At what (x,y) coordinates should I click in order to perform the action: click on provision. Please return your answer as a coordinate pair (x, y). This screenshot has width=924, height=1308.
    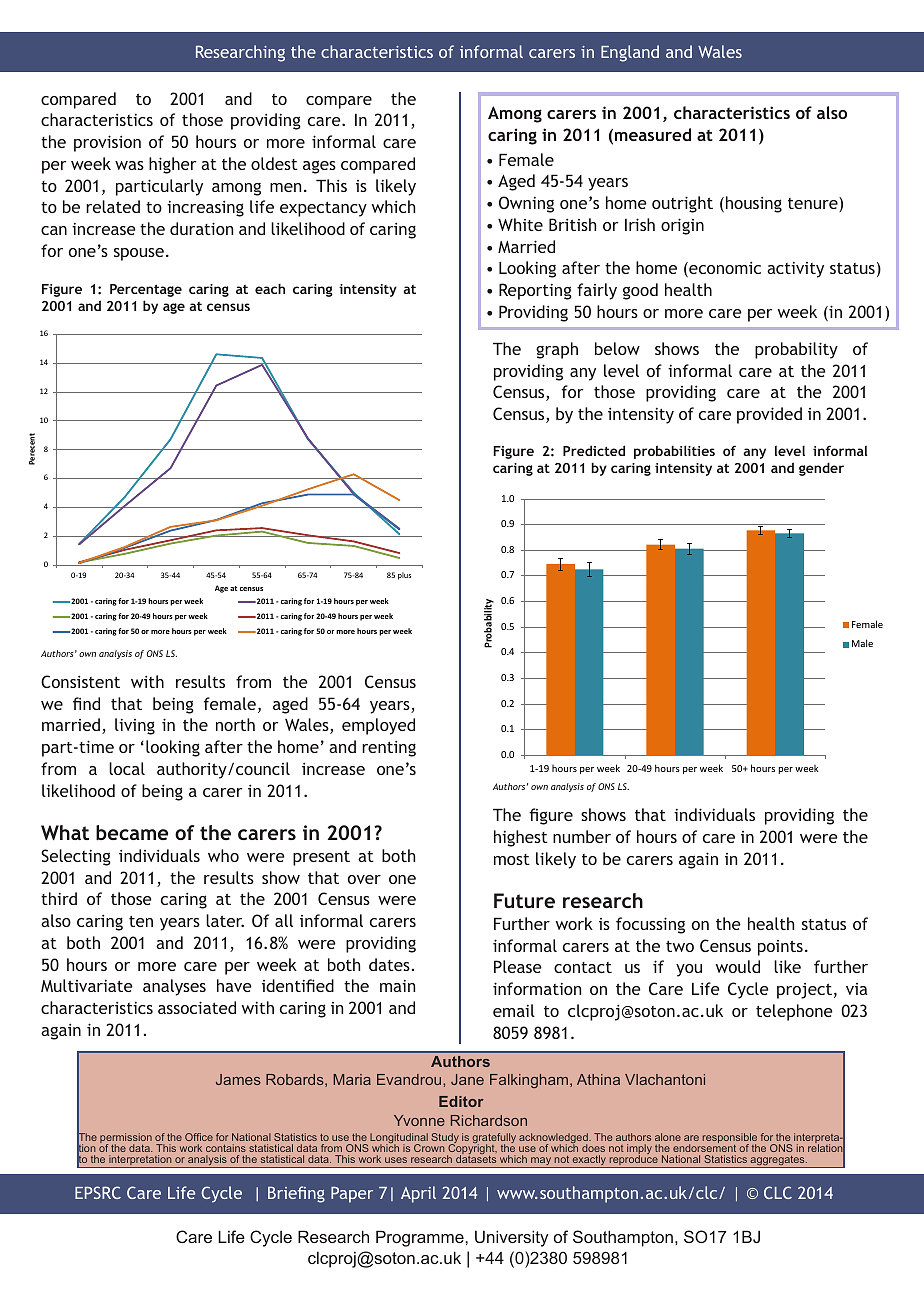
    Looking at the image, I should click on (107, 143).
